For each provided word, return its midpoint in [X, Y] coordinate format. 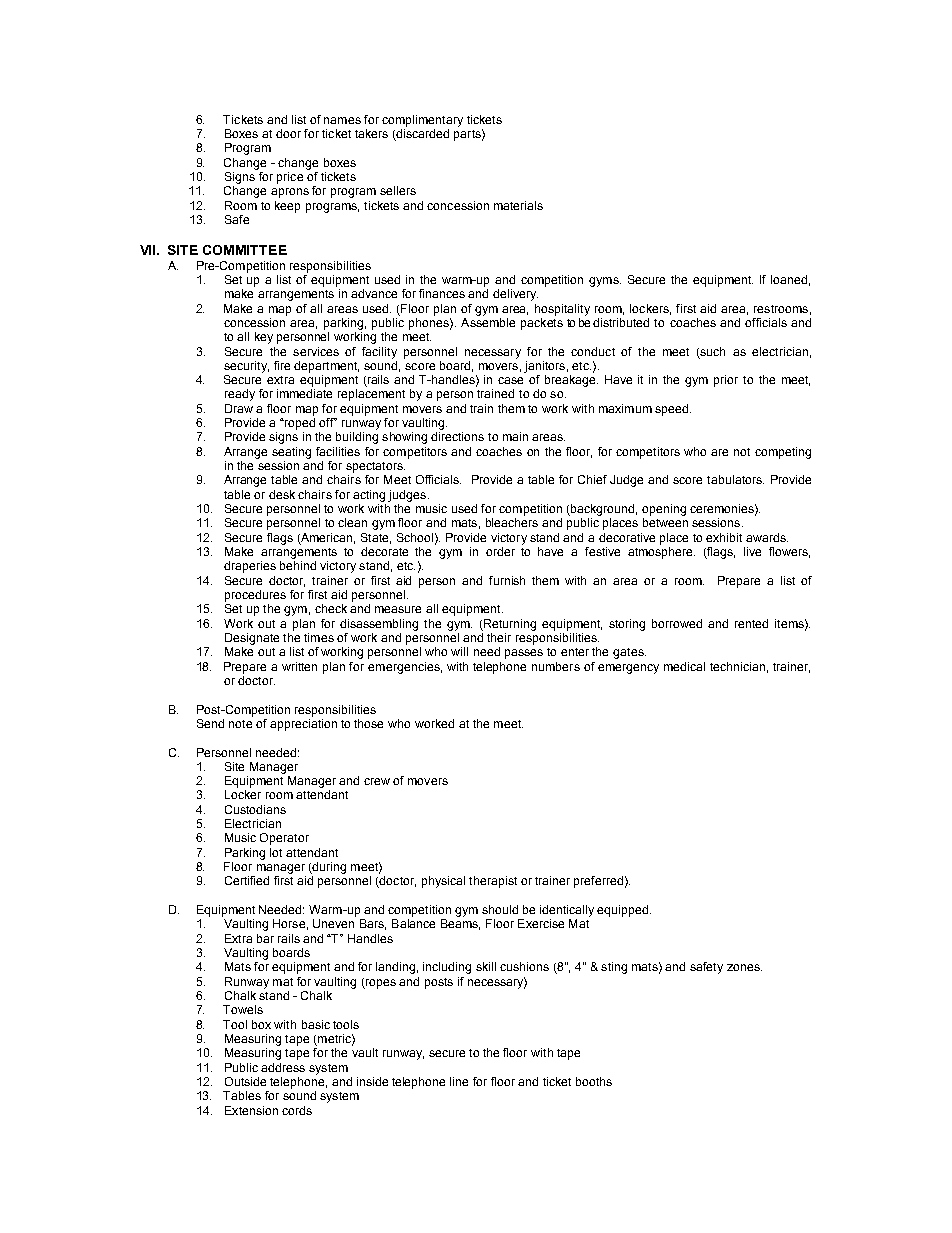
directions [457, 436]
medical [684, 666]
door [288, 133]
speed [673, 410]
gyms [605, 282]
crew [377, 781]
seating [291, 453]
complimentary [422, 121]
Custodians [255, 809]
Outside [245, 1081]
